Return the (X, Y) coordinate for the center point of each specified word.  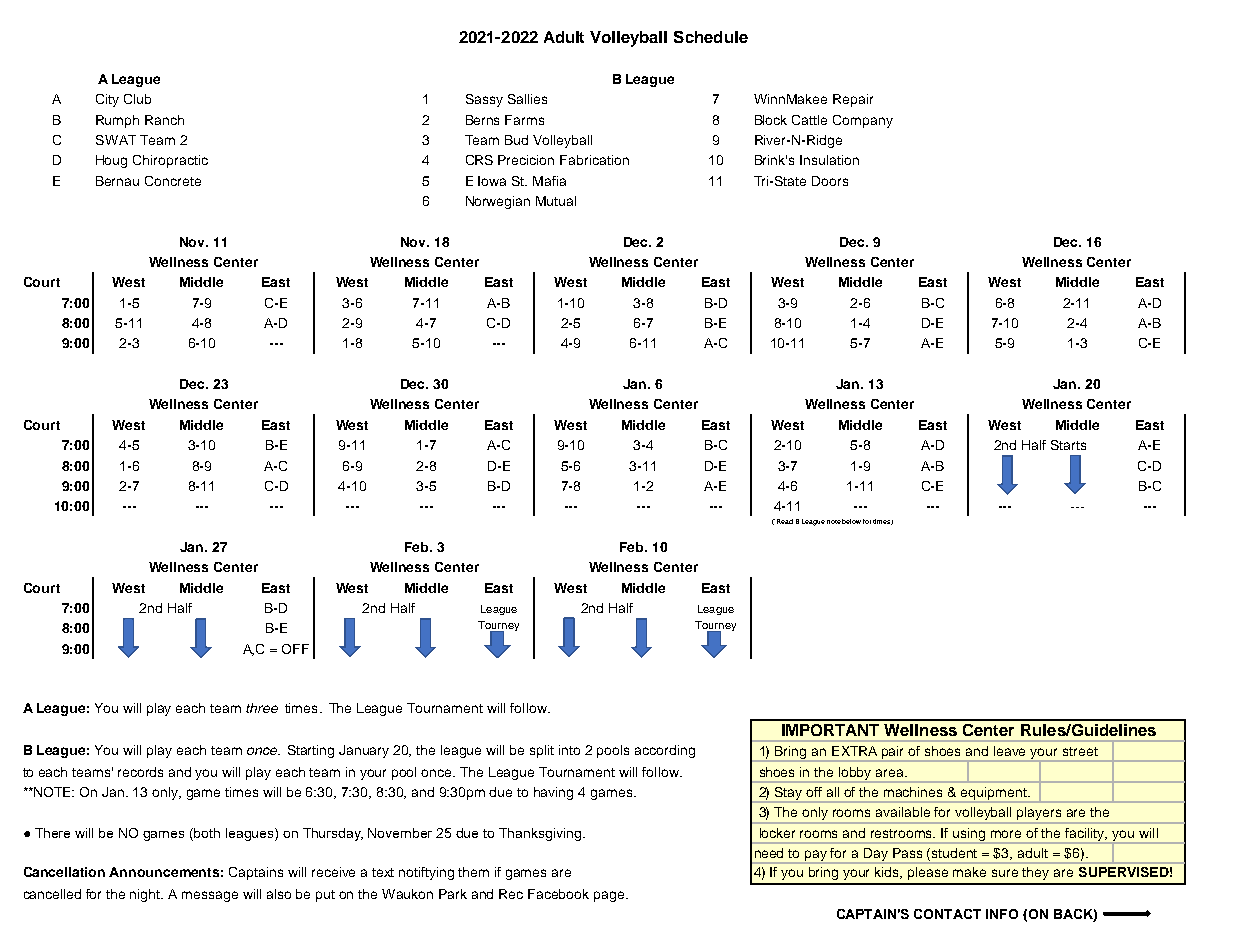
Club (137, 99)
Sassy (484, 100)
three (262, 708)
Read (785, 521)
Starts (1068, 445)
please (928, 873)
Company (863, 121)
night (146, 895)
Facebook (558, 894)
